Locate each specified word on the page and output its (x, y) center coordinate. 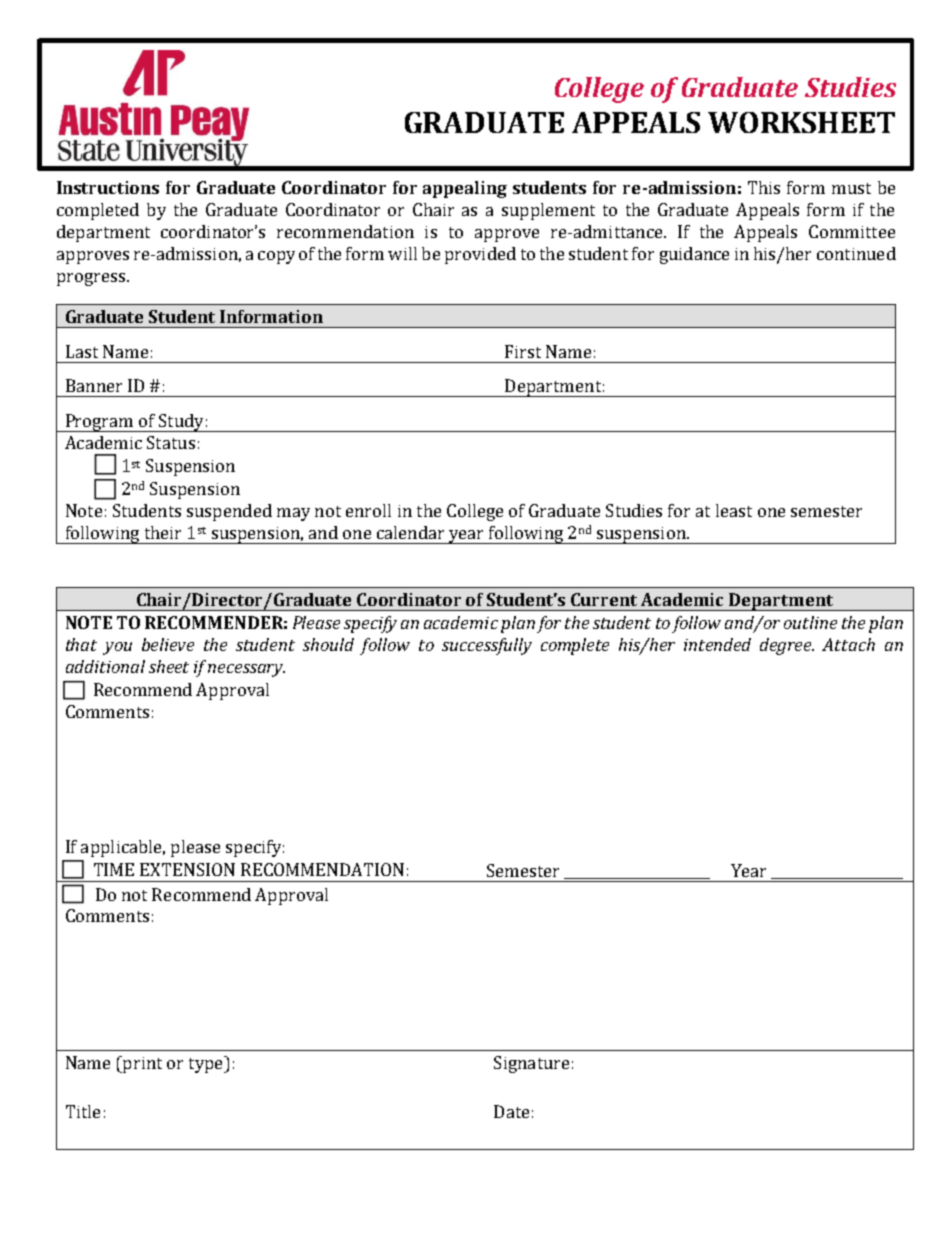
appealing (465, 189)
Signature (531, 1064)
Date (511, 1111)
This (764, 187)
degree (787, 646)
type (207, 1064)
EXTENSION (187, 869)
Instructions (108, 187)
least (734, 510)
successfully (487, 646)
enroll (368, 510)
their (163, 532)
